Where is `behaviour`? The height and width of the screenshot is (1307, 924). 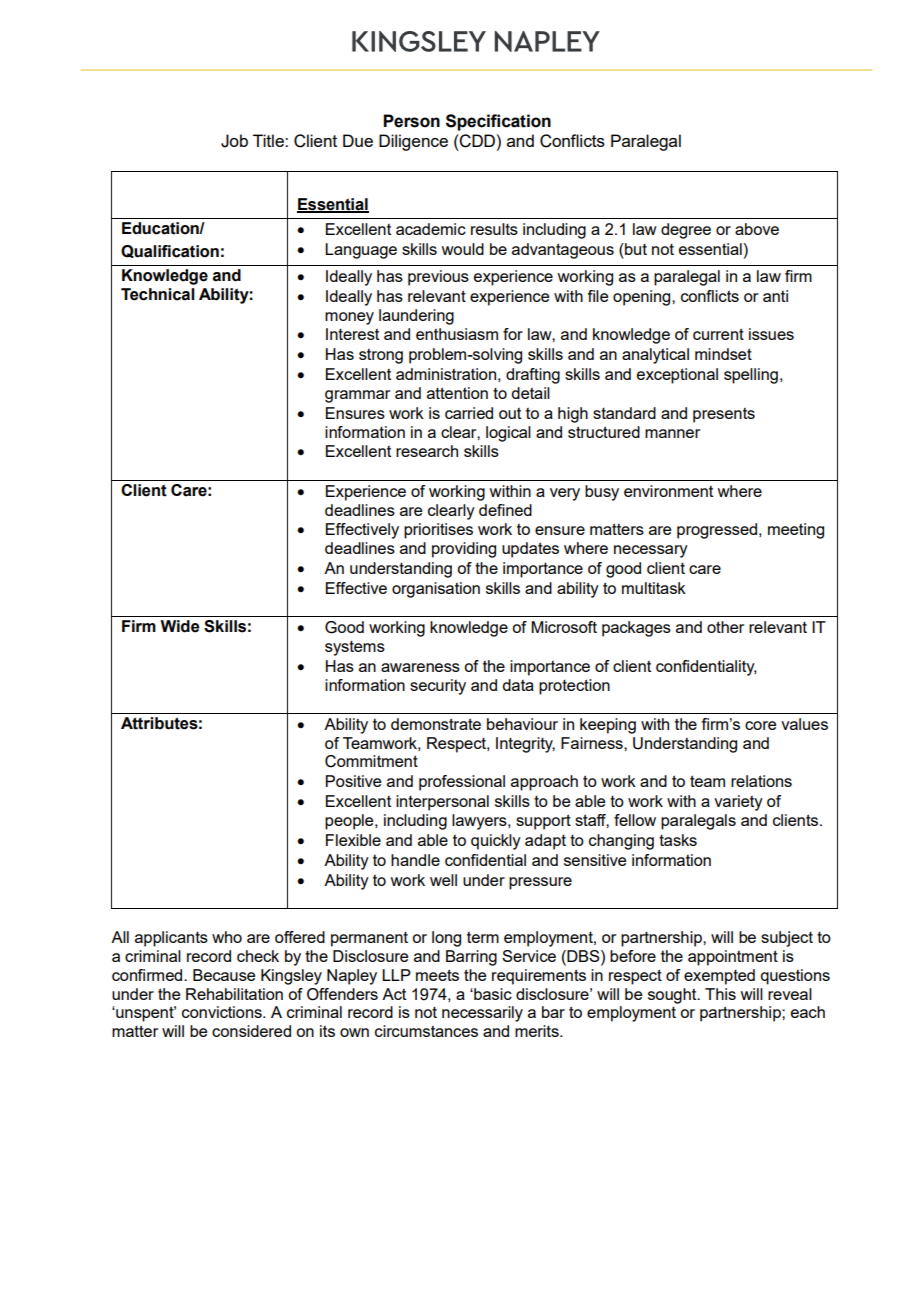
behaviour is located at coordinates (522, 724).
